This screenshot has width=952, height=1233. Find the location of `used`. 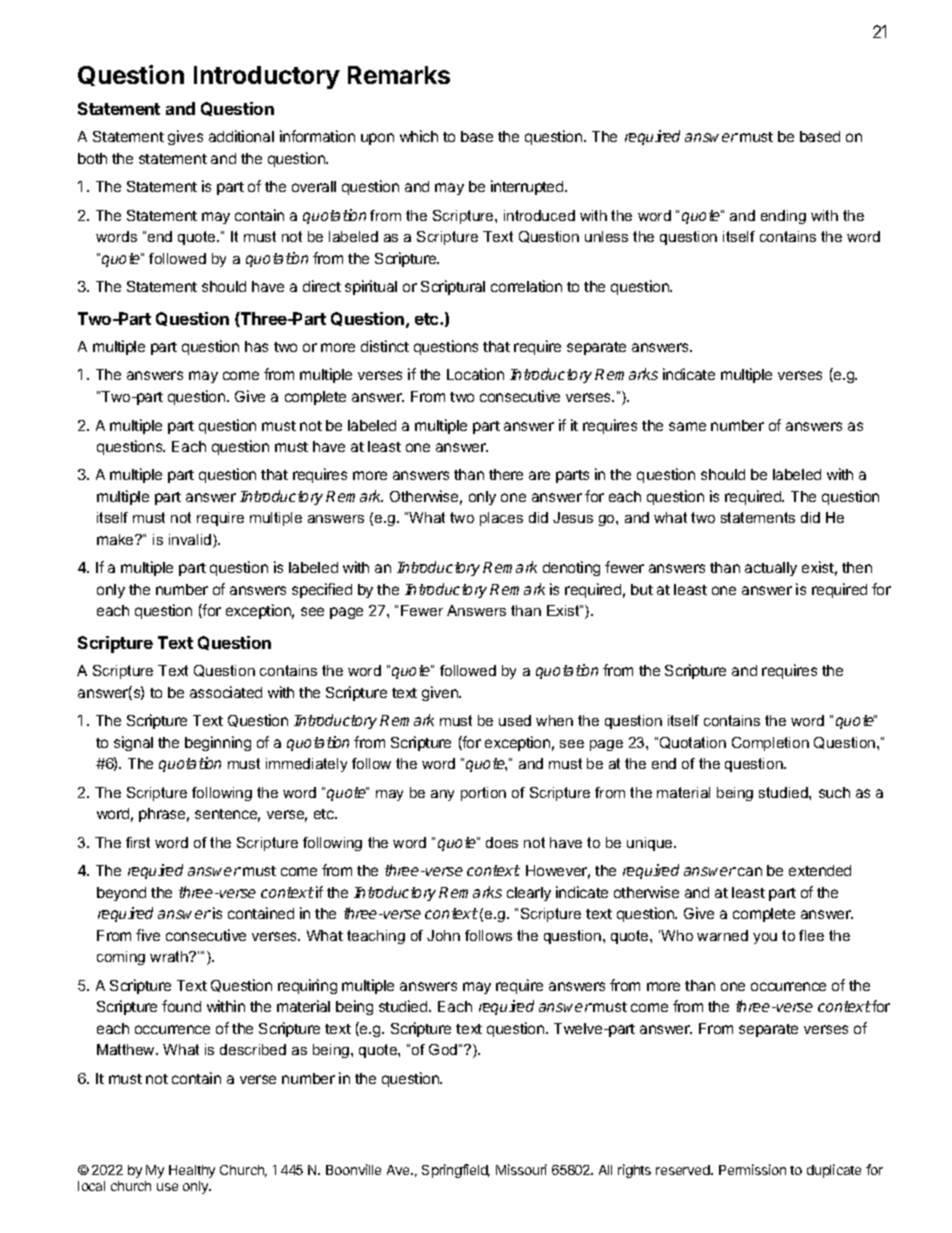

used is located at coordinates (515, 720).
